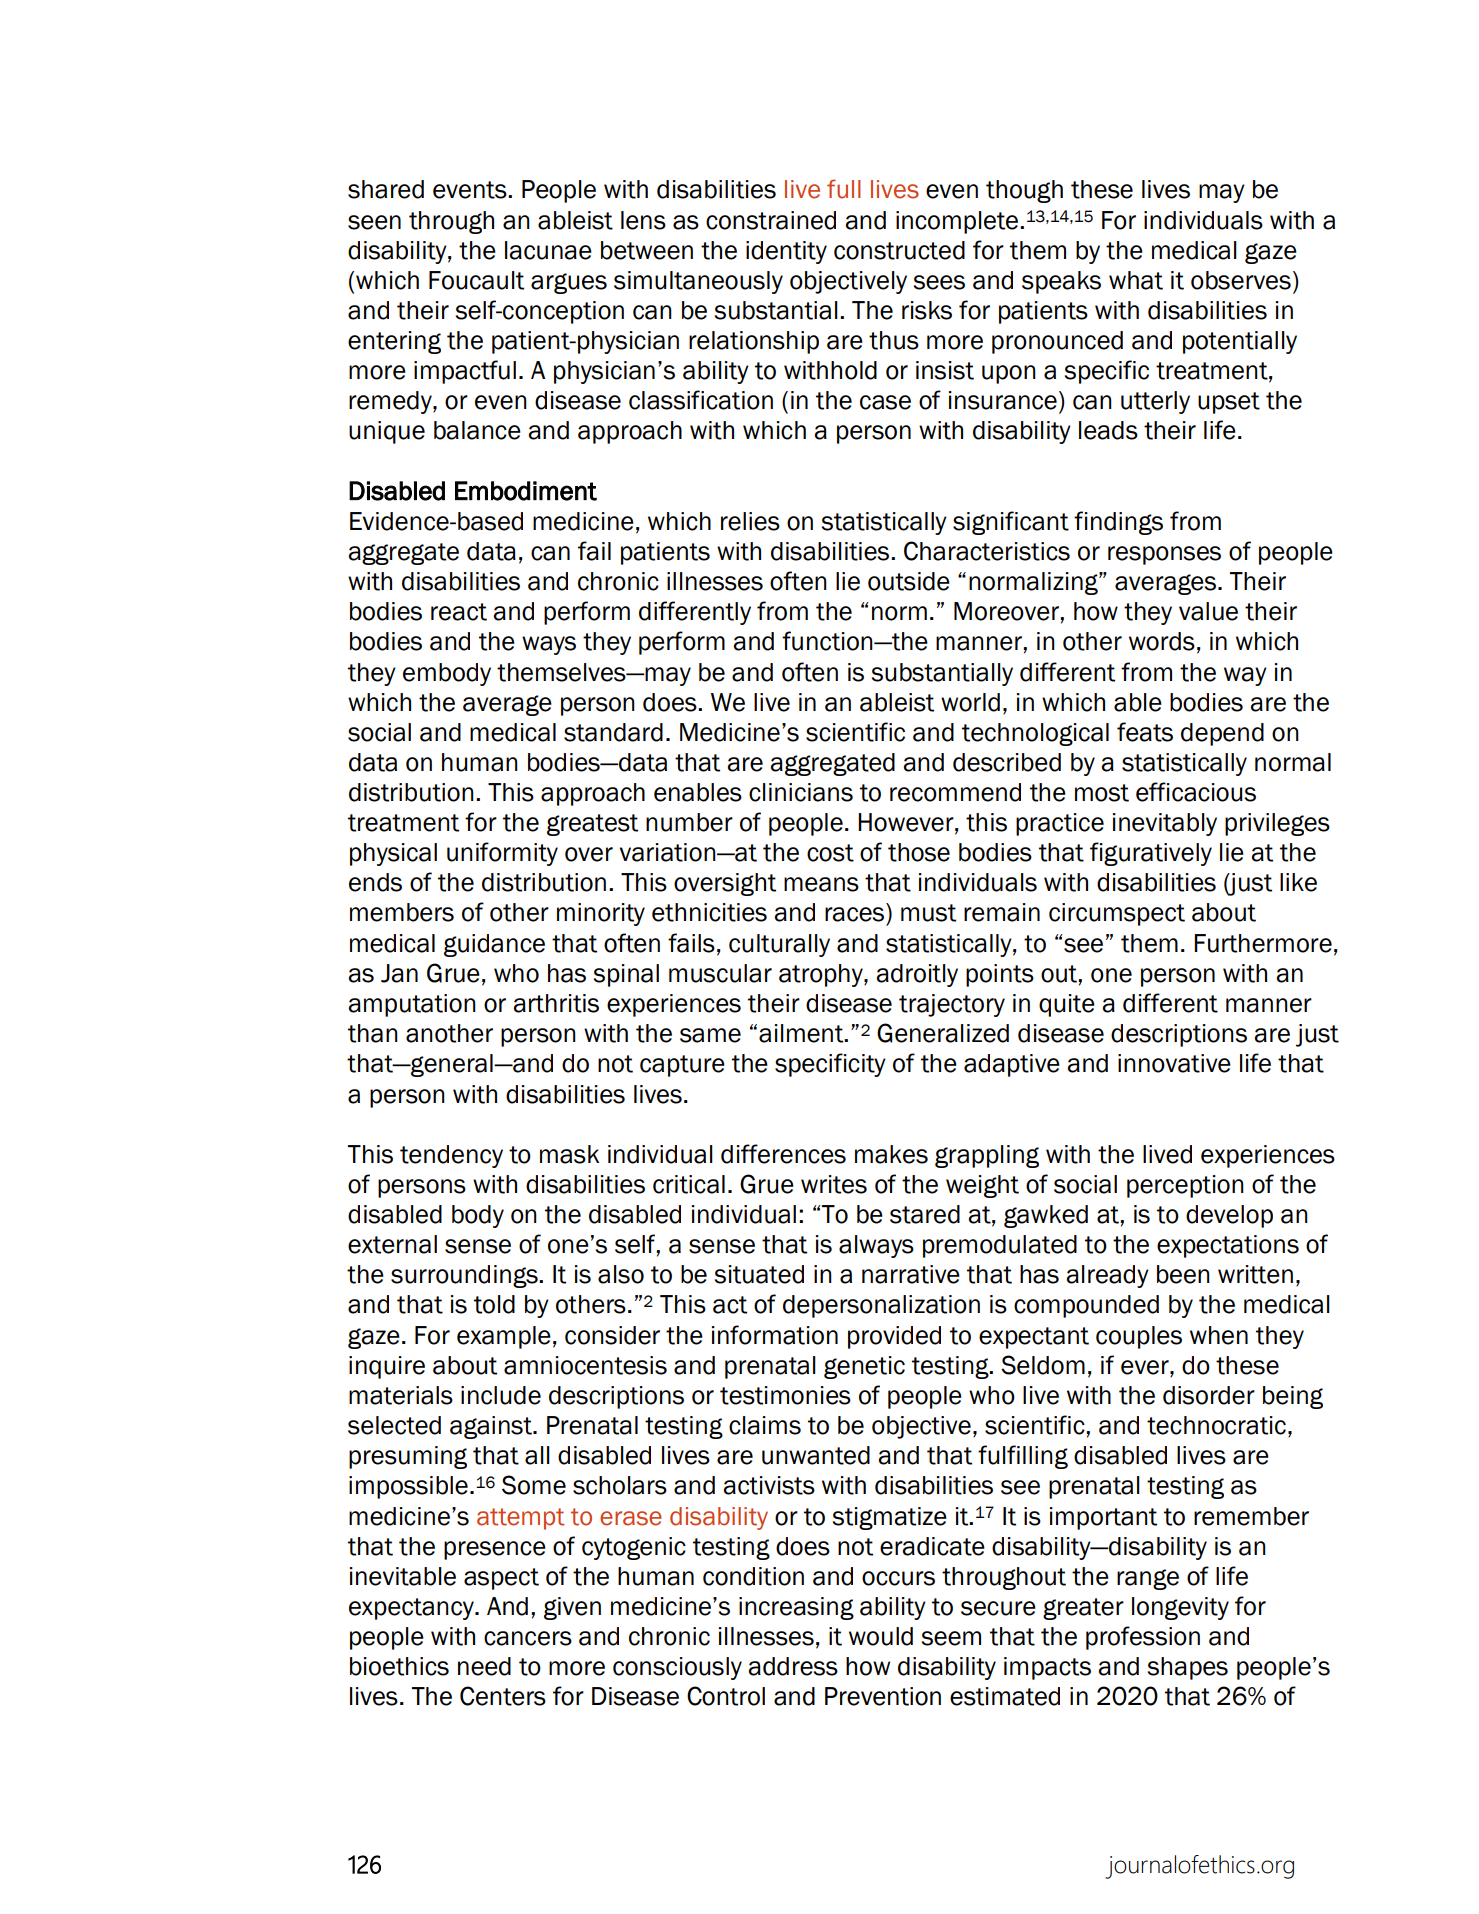 The height and width of the screenshot is (1914, 1479). Describe the element at coordinates (1174, 1063) in the screenshot. I see `innovative` at that location.
